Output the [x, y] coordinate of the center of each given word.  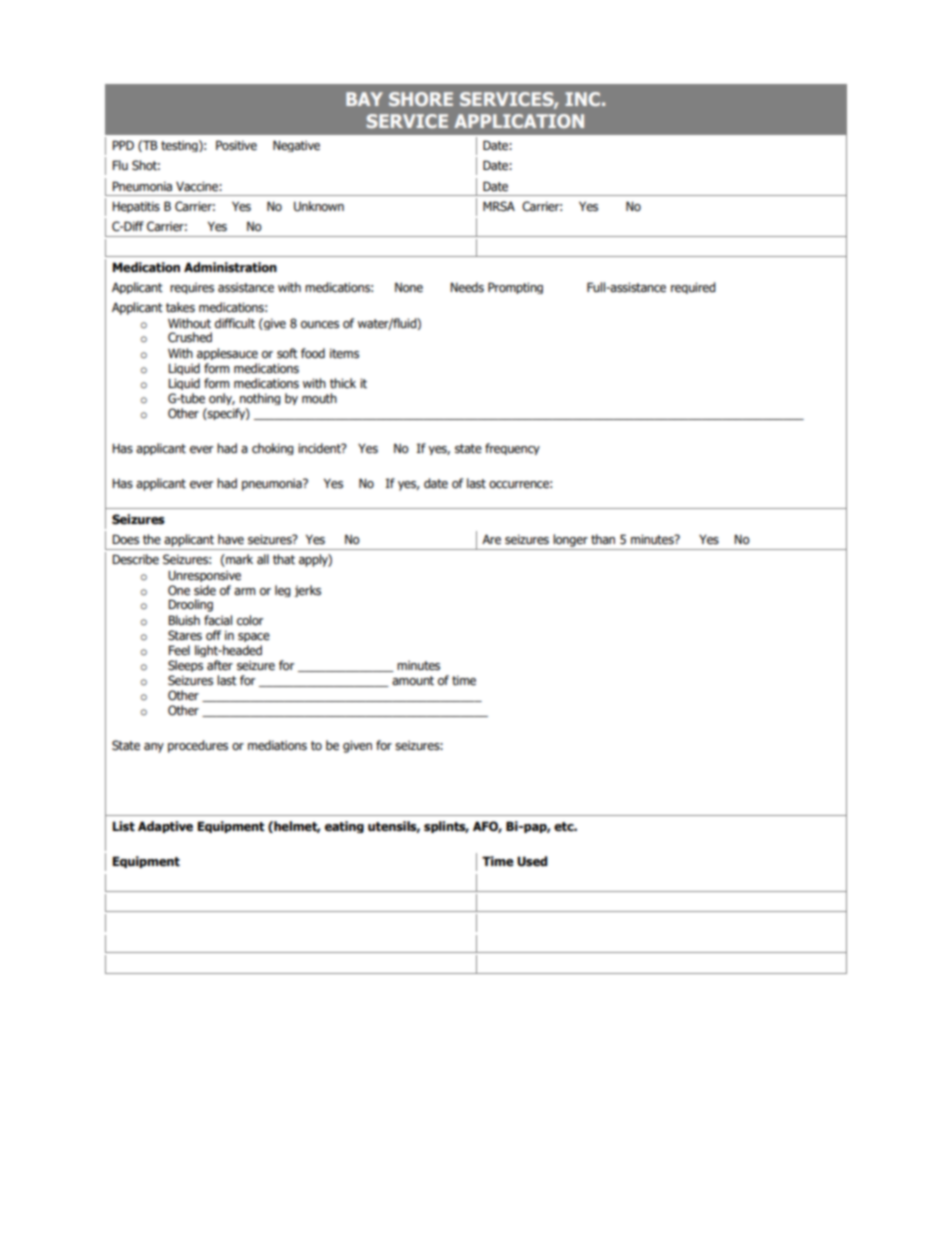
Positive [236, 145]
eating [344, 827]
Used [532, 861]
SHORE [421, 99]
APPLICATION [519, 121]
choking [273, 449]
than [603, 539]
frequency [512, 449]
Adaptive [165, 827]
